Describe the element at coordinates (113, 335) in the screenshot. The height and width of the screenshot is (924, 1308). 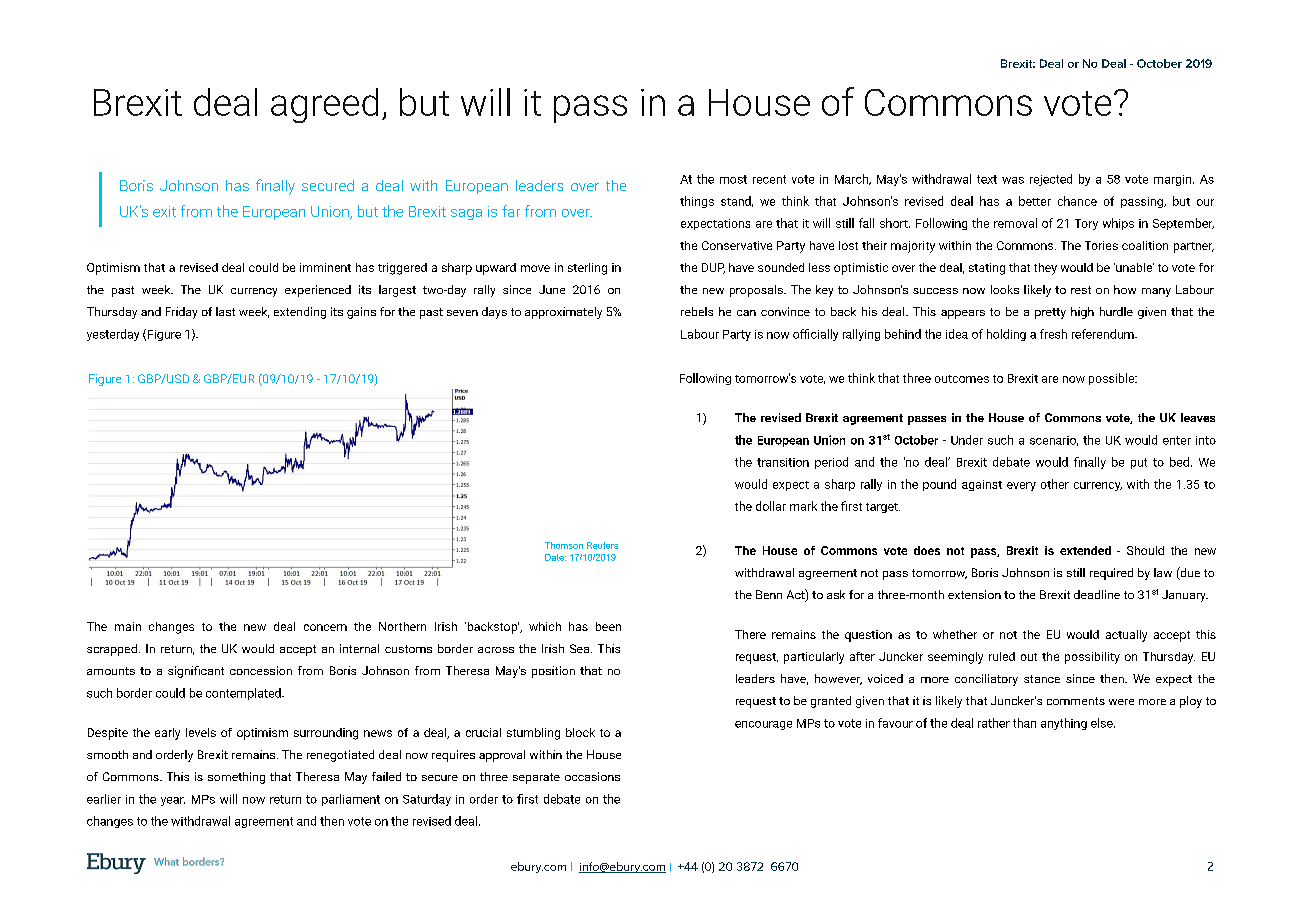
I see `yesterday` at that location.
